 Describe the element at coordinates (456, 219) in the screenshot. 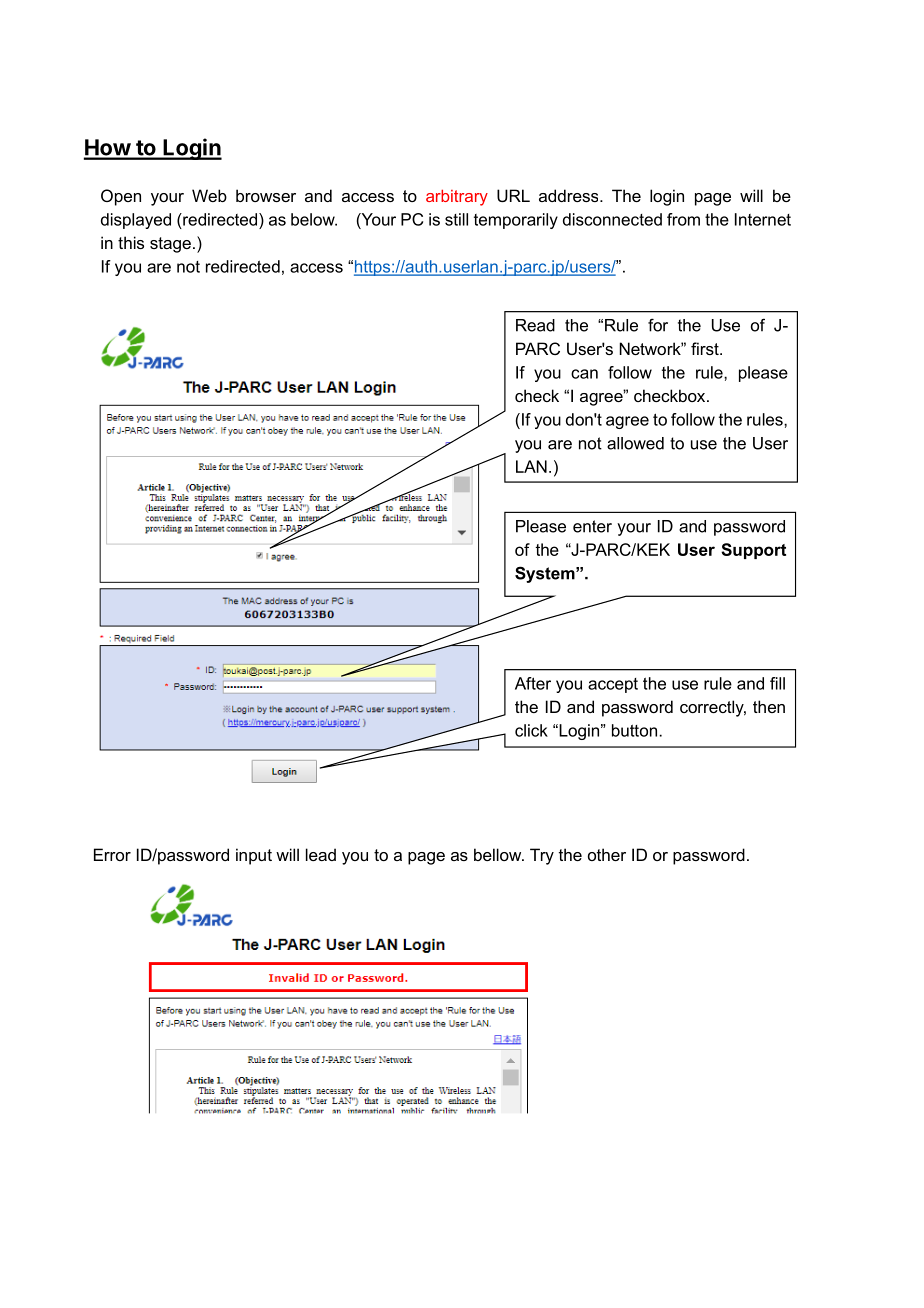

I see `still` at that location.
